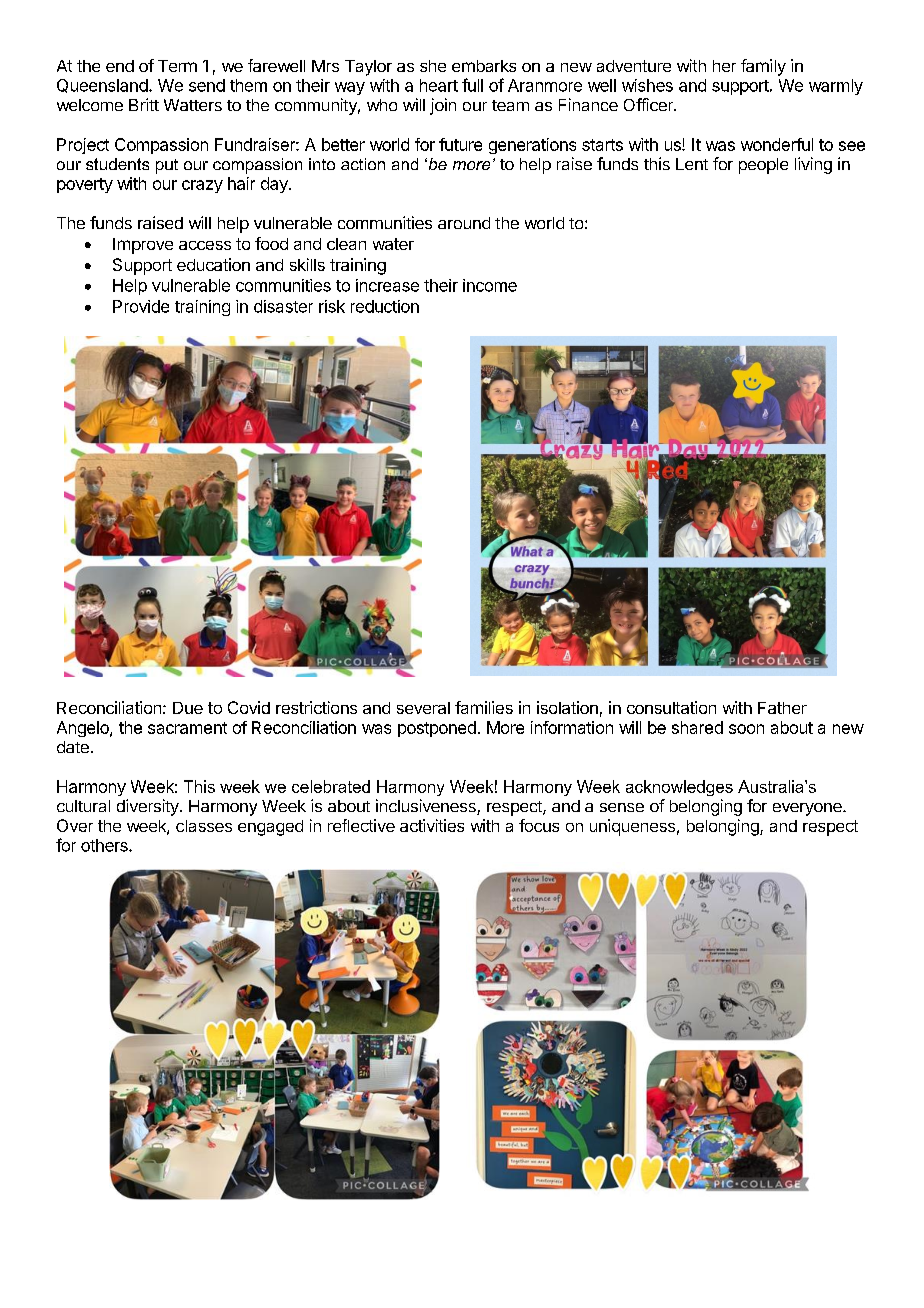  Describe the element at coordinates (490, 285) in the screenshot. I see `income` at that location.
